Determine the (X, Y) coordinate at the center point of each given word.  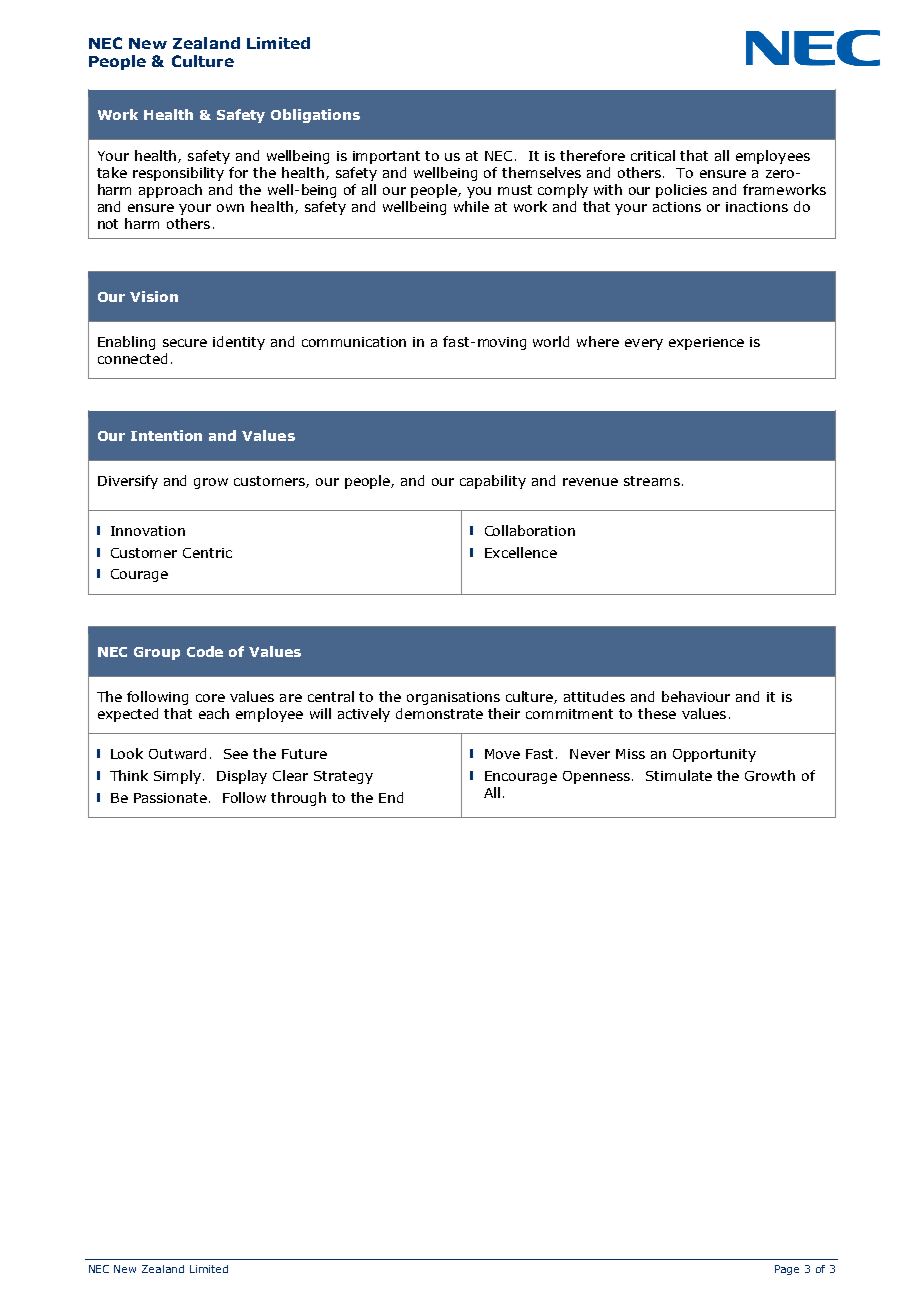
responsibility (178, 174)
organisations (453, 698)
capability (493, 482)
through (298, 799)
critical (653, 155)
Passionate (172, 798)
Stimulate (679, 775)
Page (787, 1270)
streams (652, 481)
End (391, 797)
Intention (166, 435)
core (210, 698)
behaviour (696, 696)
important (386, 157)
